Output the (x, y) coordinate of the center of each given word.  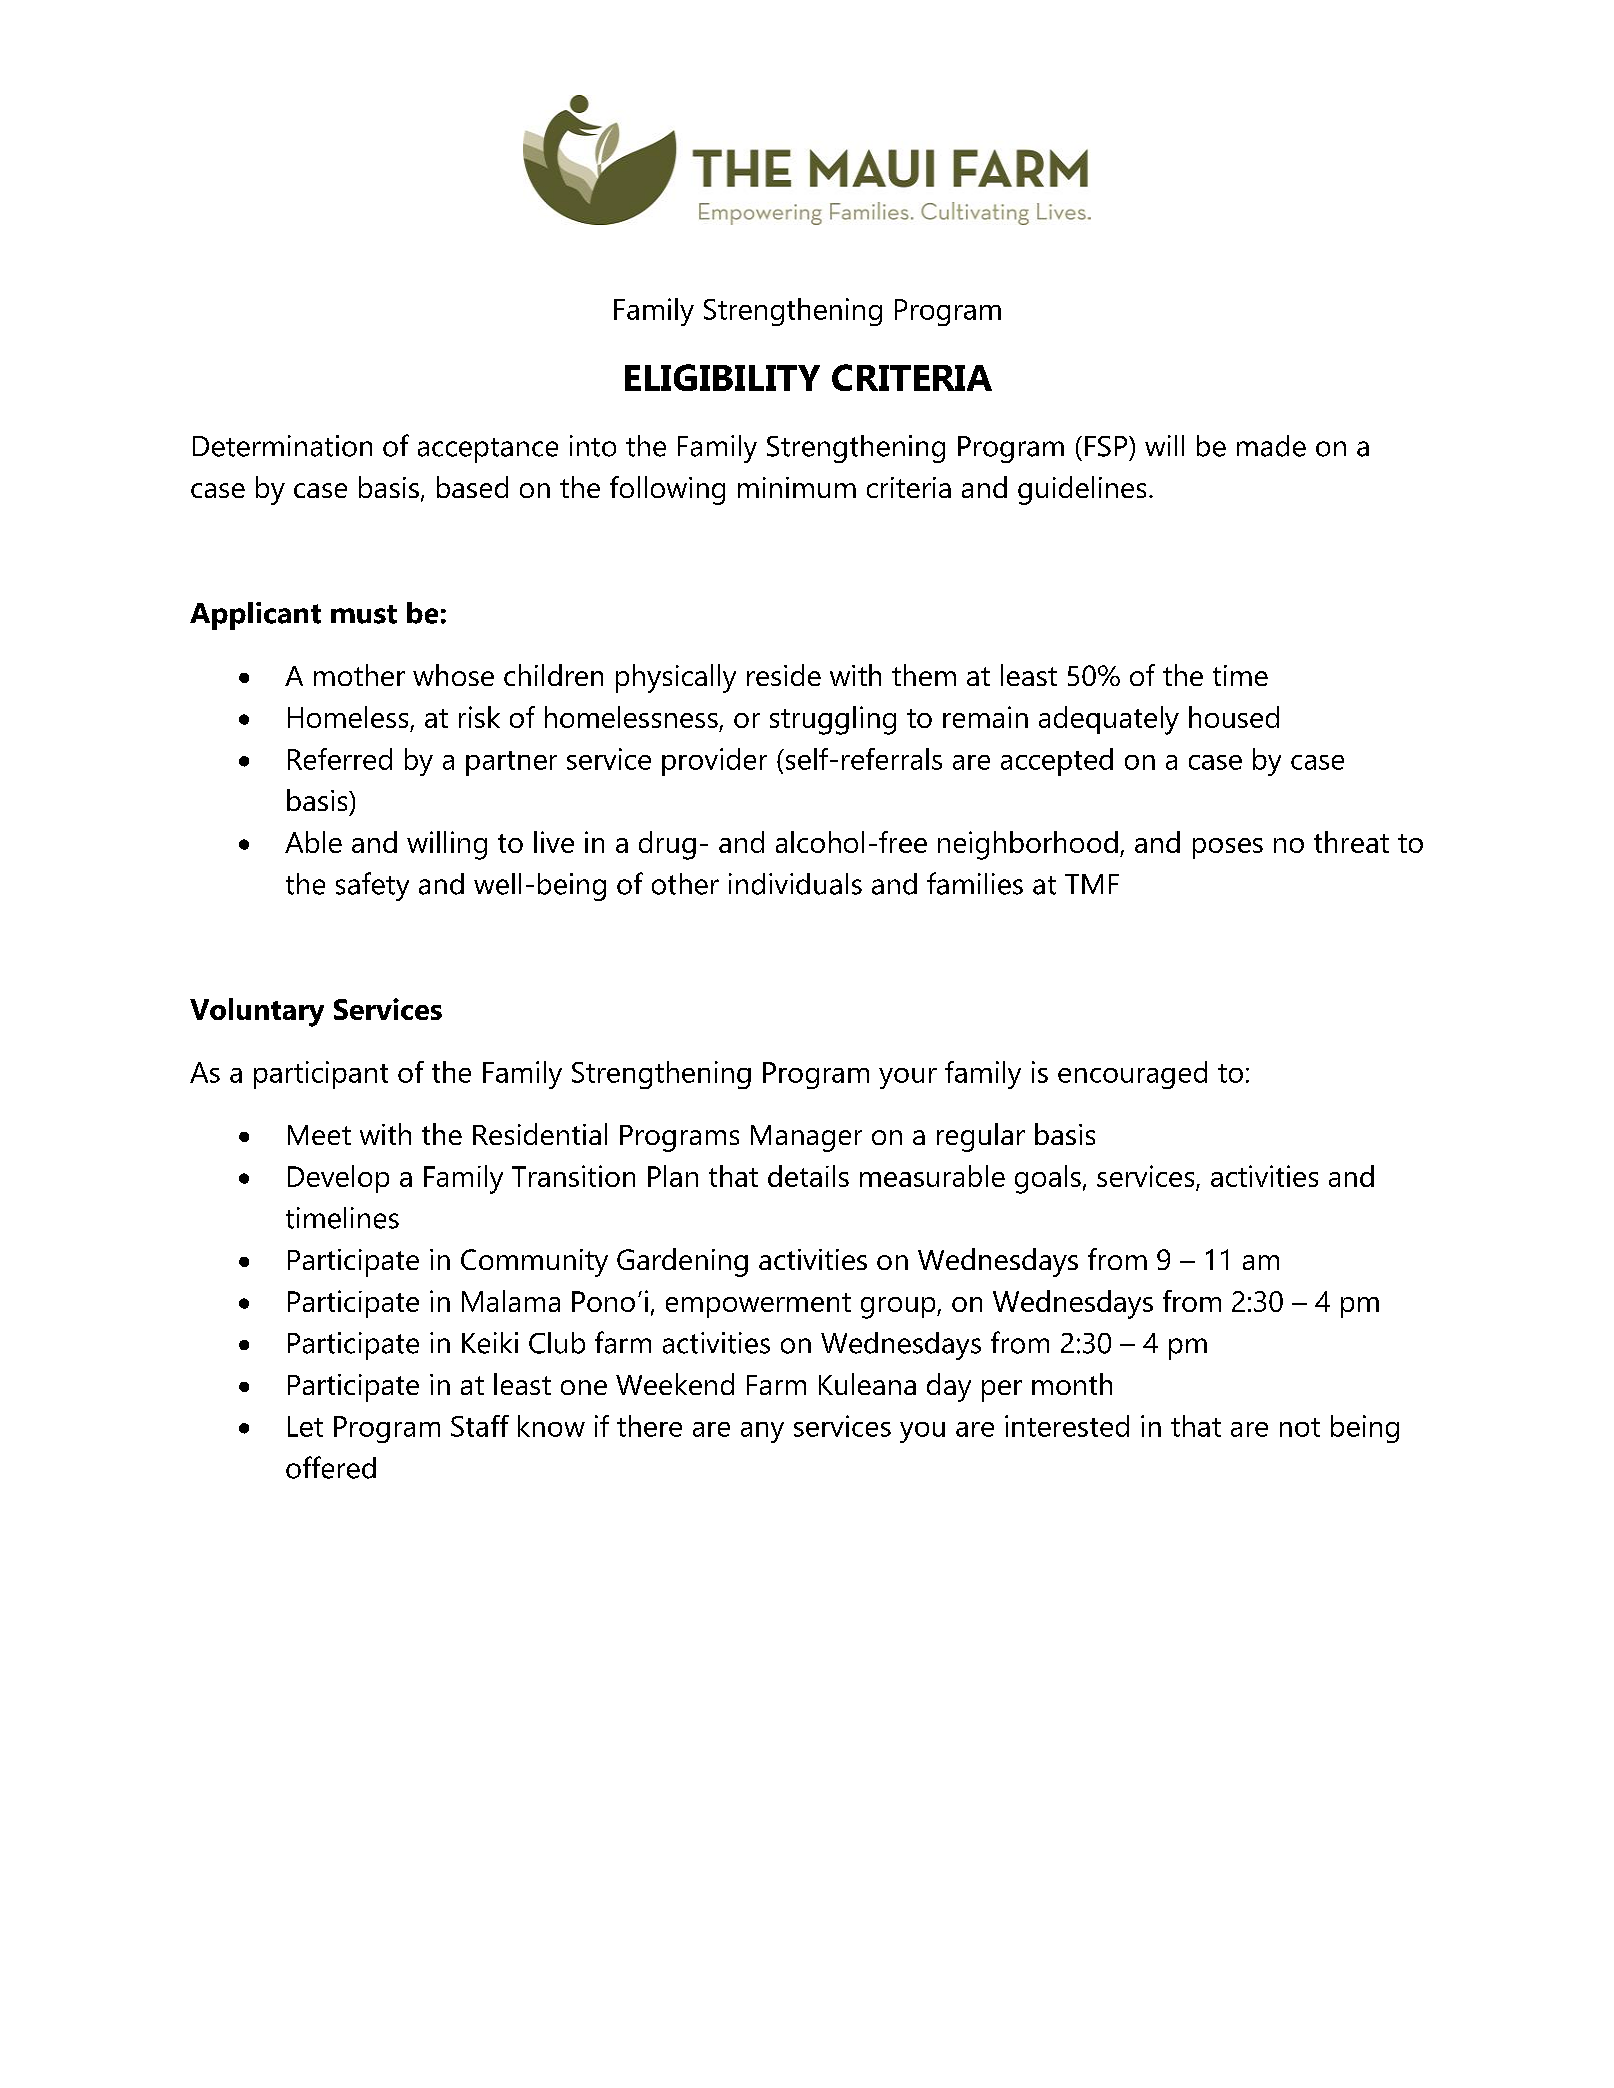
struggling (833, 720)
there (649, 1426)
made (1271, 446)
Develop (338, 1179)
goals (1048, 1179)
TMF (1092, 884)
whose (453, 675)
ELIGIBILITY (722, 377)
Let (305, 1426)
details (808, 1176)
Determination (282, 446)
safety (372, 886)
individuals (795, 884)
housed (1234, 717)
